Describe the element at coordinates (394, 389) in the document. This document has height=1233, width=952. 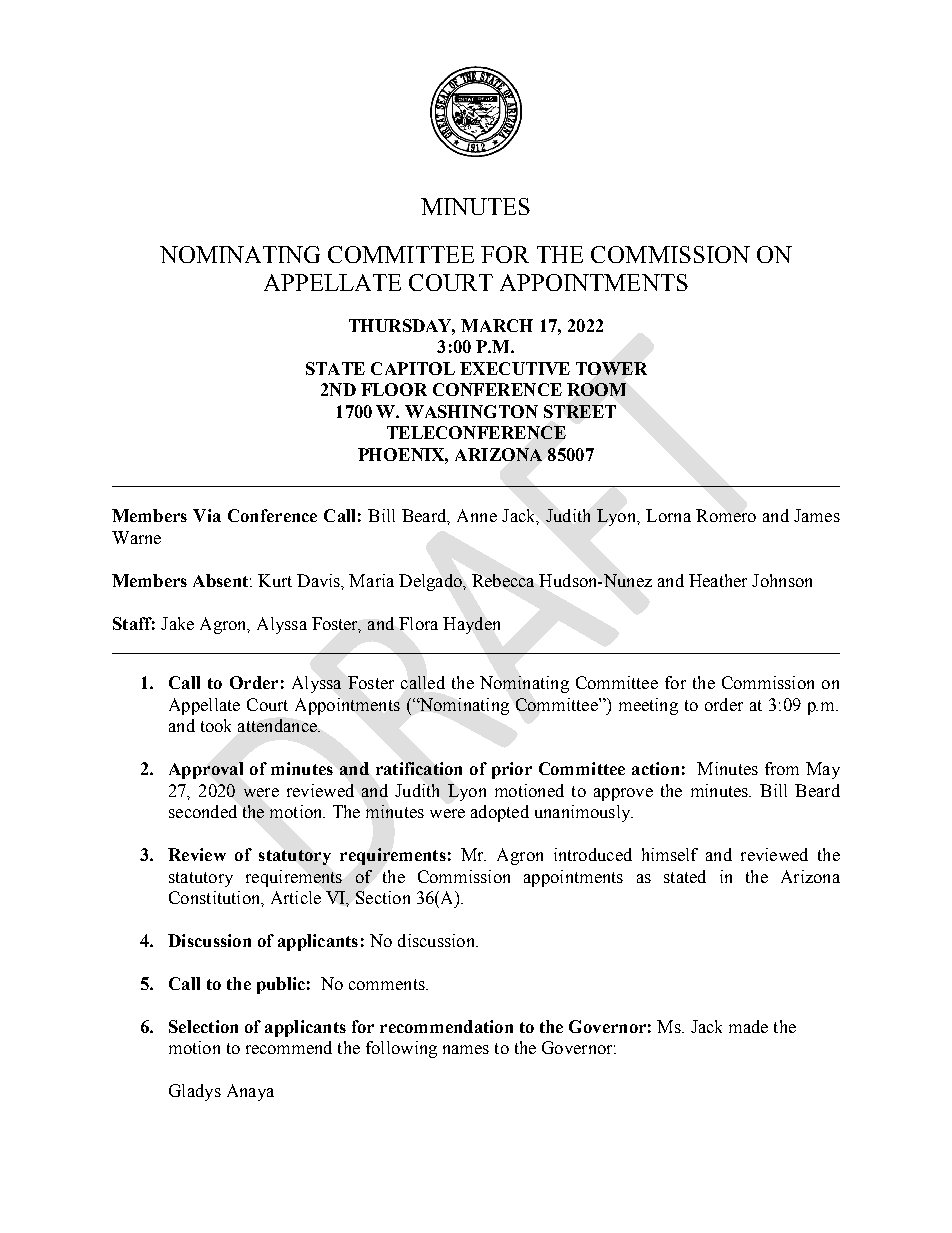
I see `FLOOR` at that location.
